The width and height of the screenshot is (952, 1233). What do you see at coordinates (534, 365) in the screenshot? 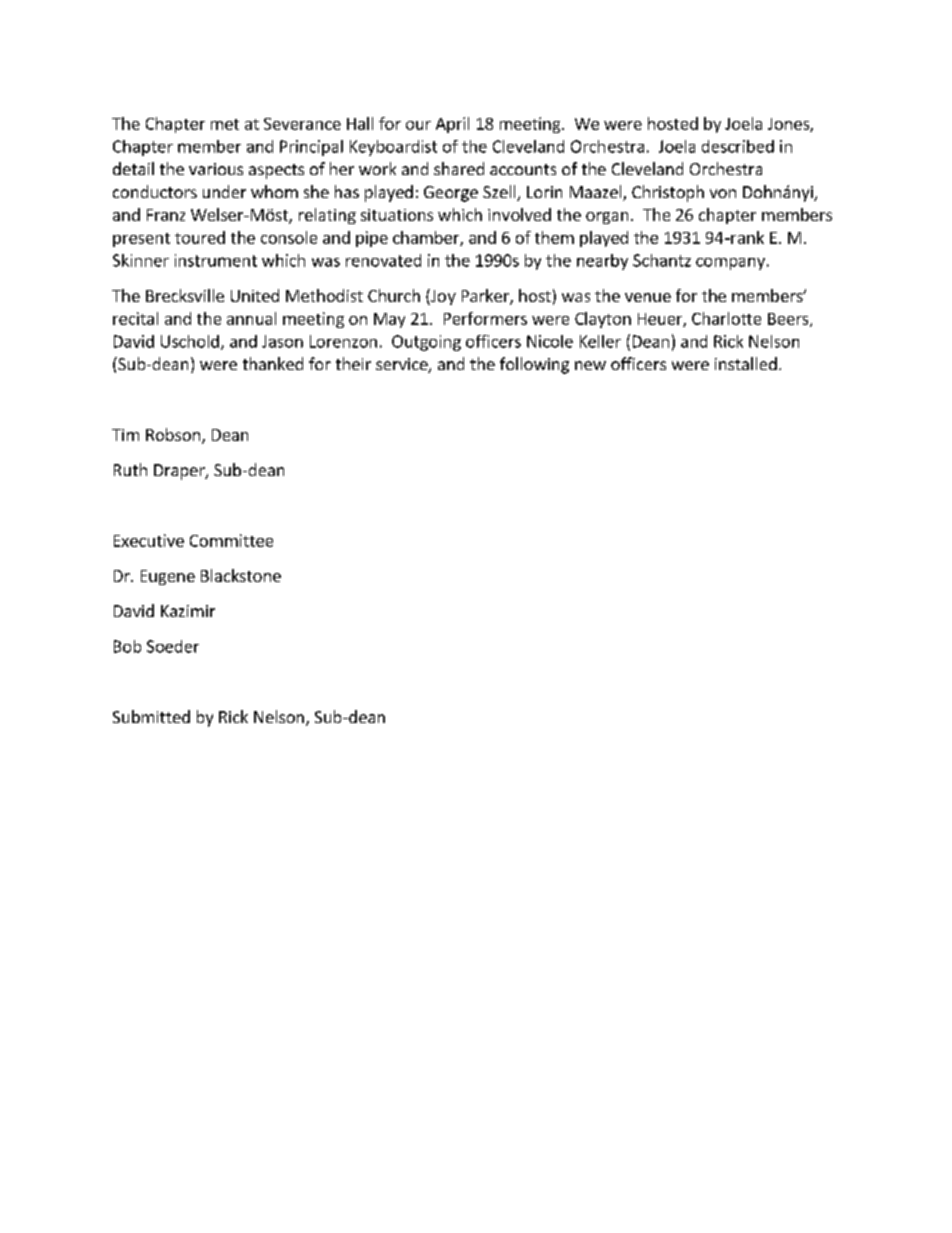
I see `following` at bounding box center [534, 365].
